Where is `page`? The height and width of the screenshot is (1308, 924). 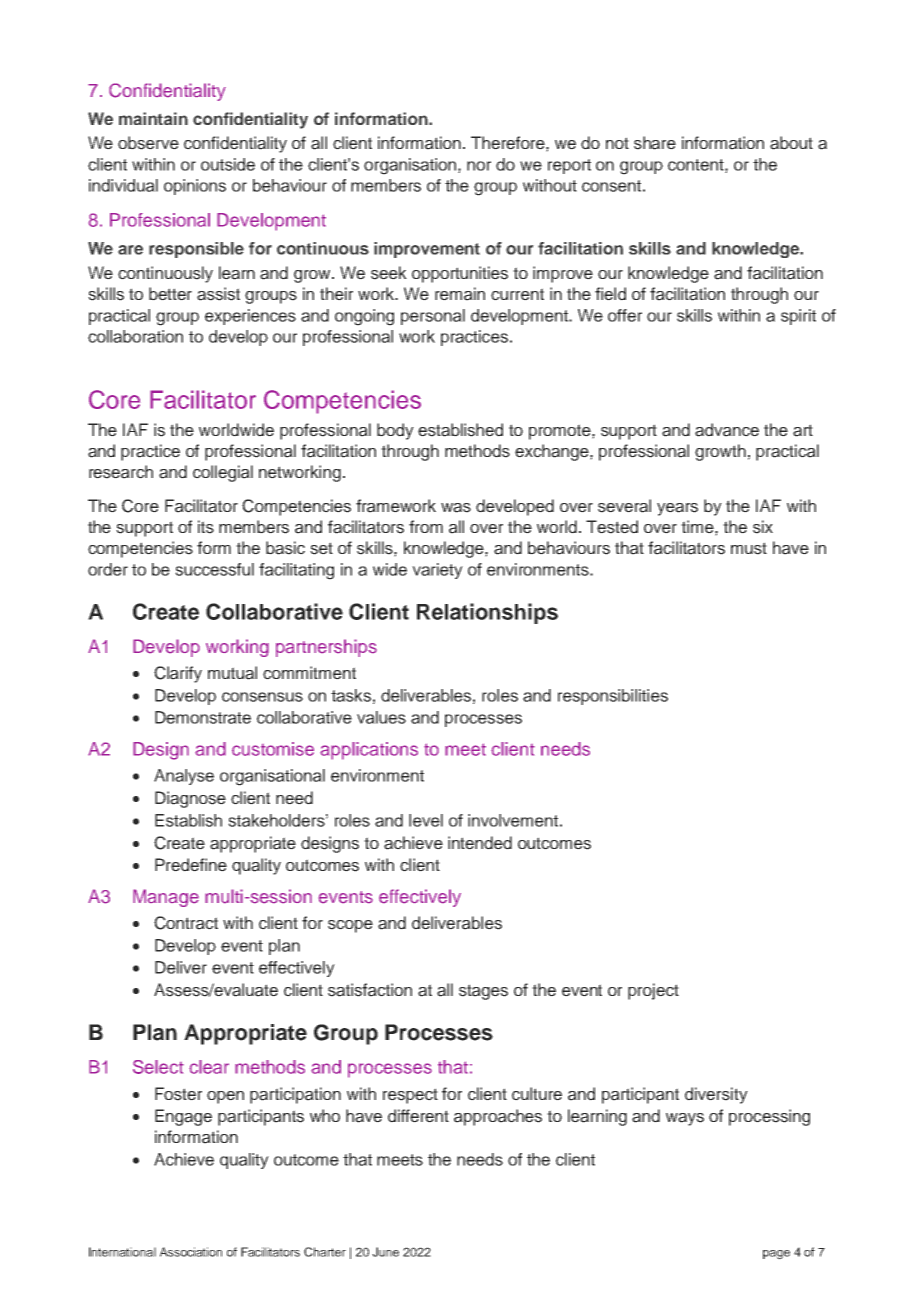
page is located at coordinates (776, 1255).
